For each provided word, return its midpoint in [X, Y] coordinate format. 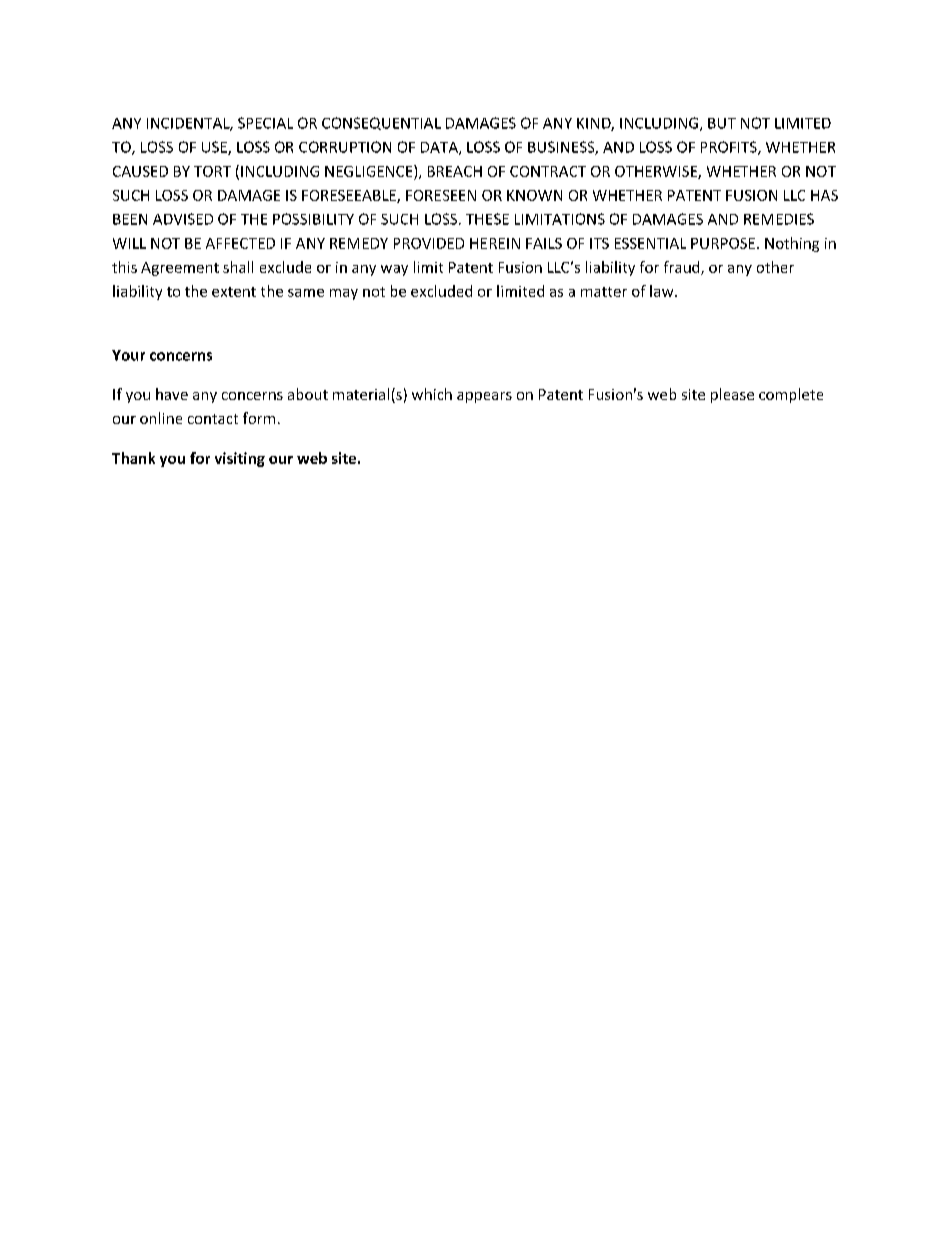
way [394, 270]
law [663, 291]
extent [234, 292]
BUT [722, 123]
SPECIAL [265, 123]
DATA [440, 148]
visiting [240, 459]
